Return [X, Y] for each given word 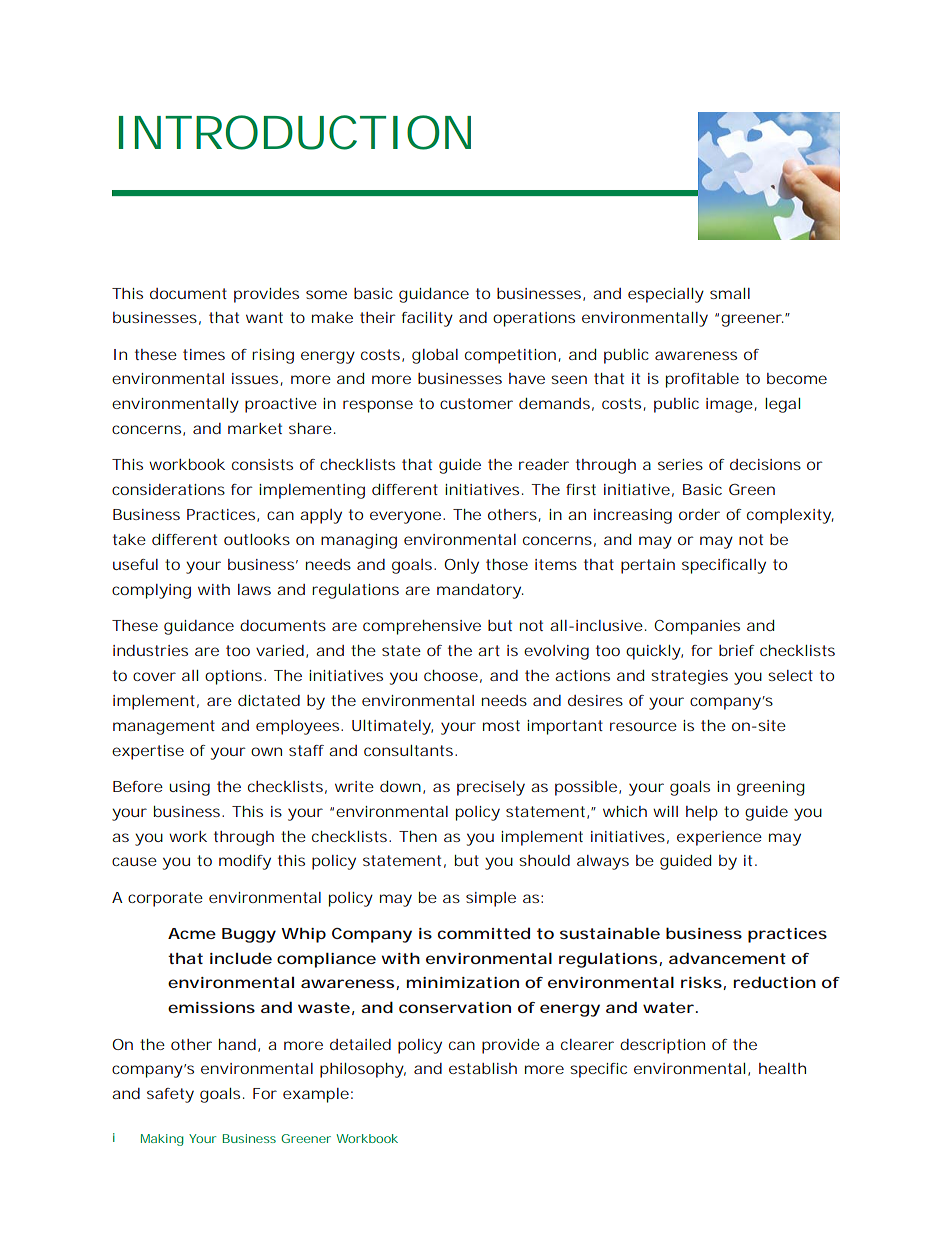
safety [170, 1095]
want [264, 317]
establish [483, 1068]
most [501, 725]
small [730, 293]
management [164, 727]
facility [427, 319]
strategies [689, 677]
